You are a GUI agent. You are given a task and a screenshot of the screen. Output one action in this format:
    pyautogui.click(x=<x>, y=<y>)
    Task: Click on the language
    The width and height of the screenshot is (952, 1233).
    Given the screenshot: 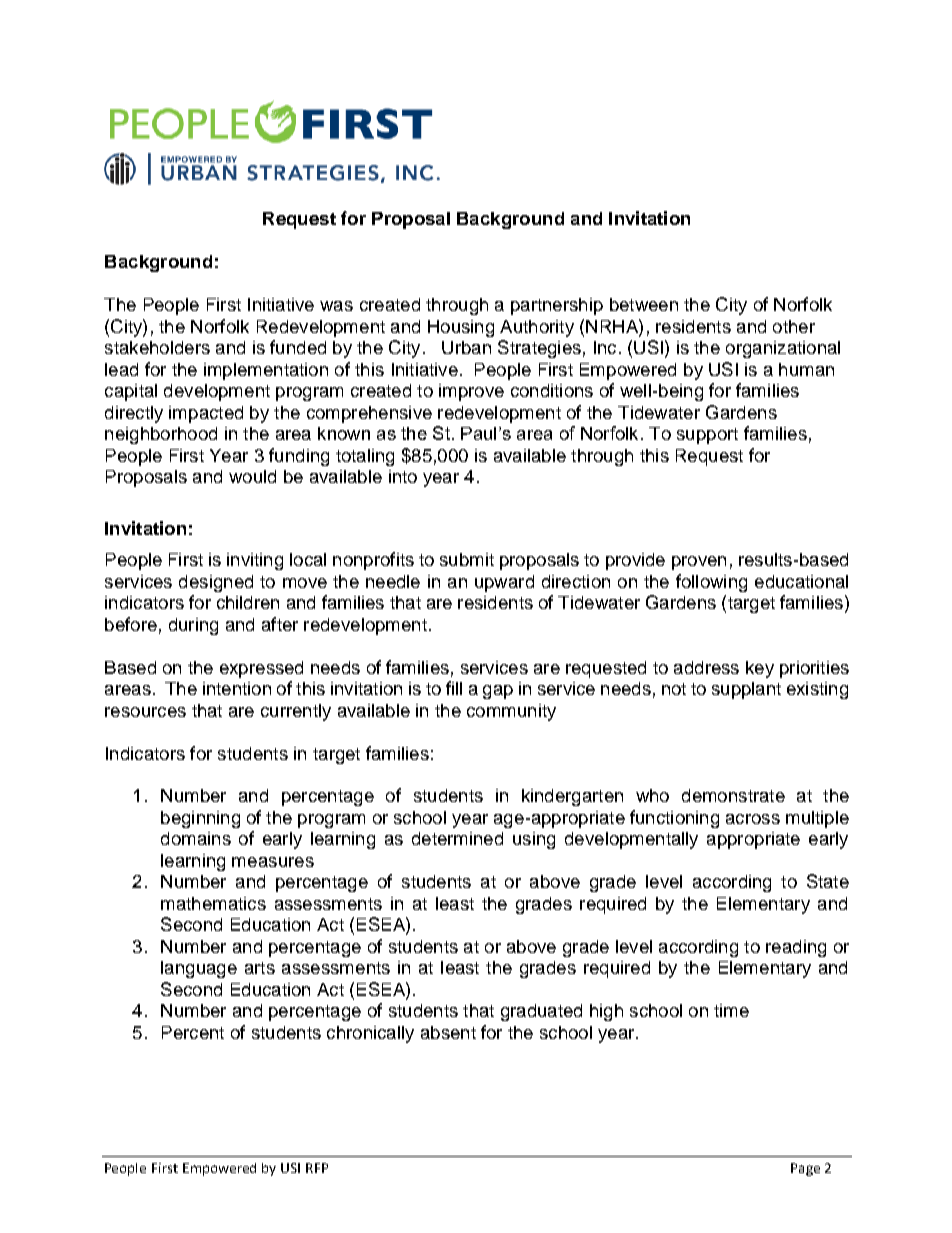 What is the action you would take?
    pyautogui.click(x=199, y=969)
